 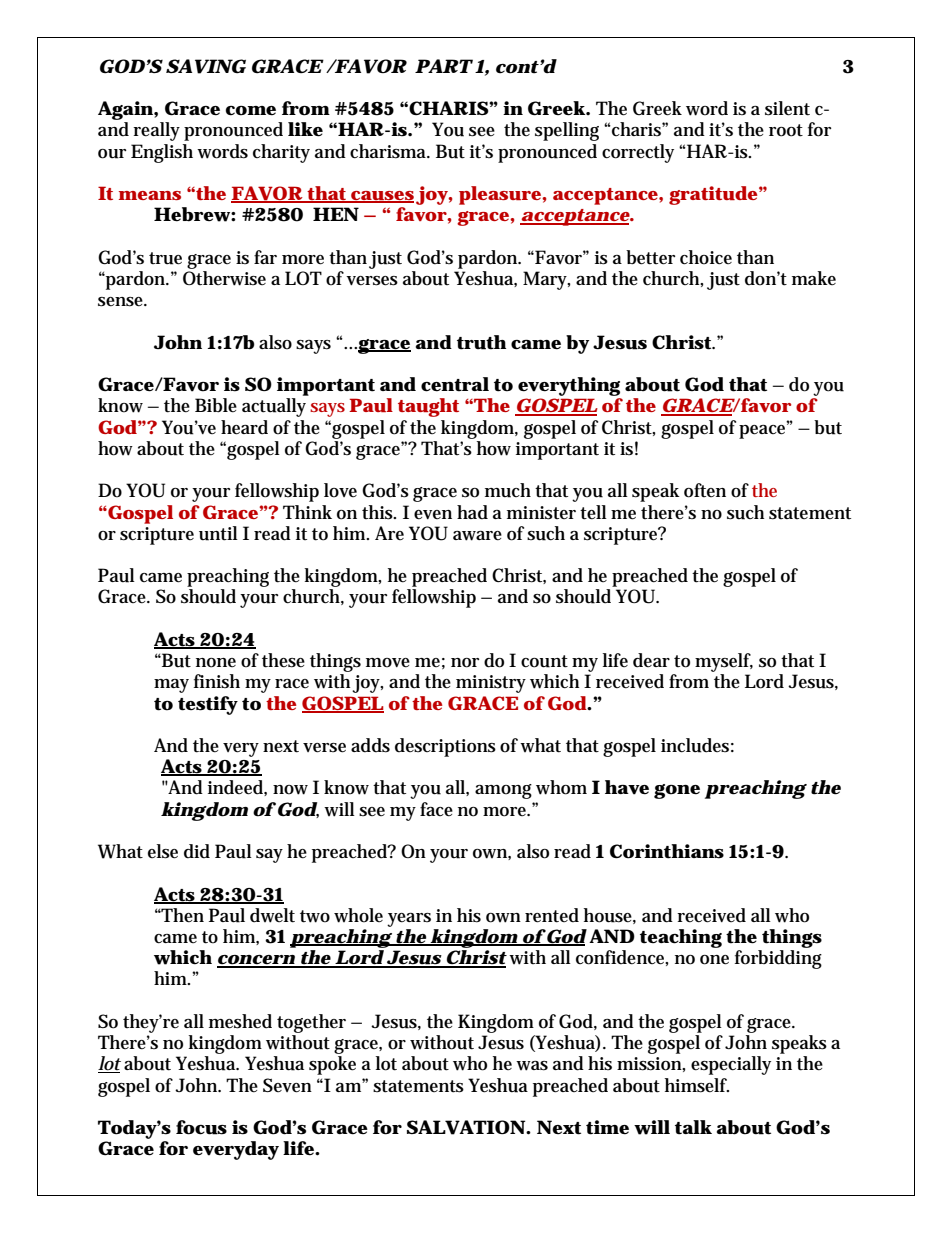 What do you see at coordinates (724, 662) in the image?
I see `myself` at bounding box center [724, 662].
